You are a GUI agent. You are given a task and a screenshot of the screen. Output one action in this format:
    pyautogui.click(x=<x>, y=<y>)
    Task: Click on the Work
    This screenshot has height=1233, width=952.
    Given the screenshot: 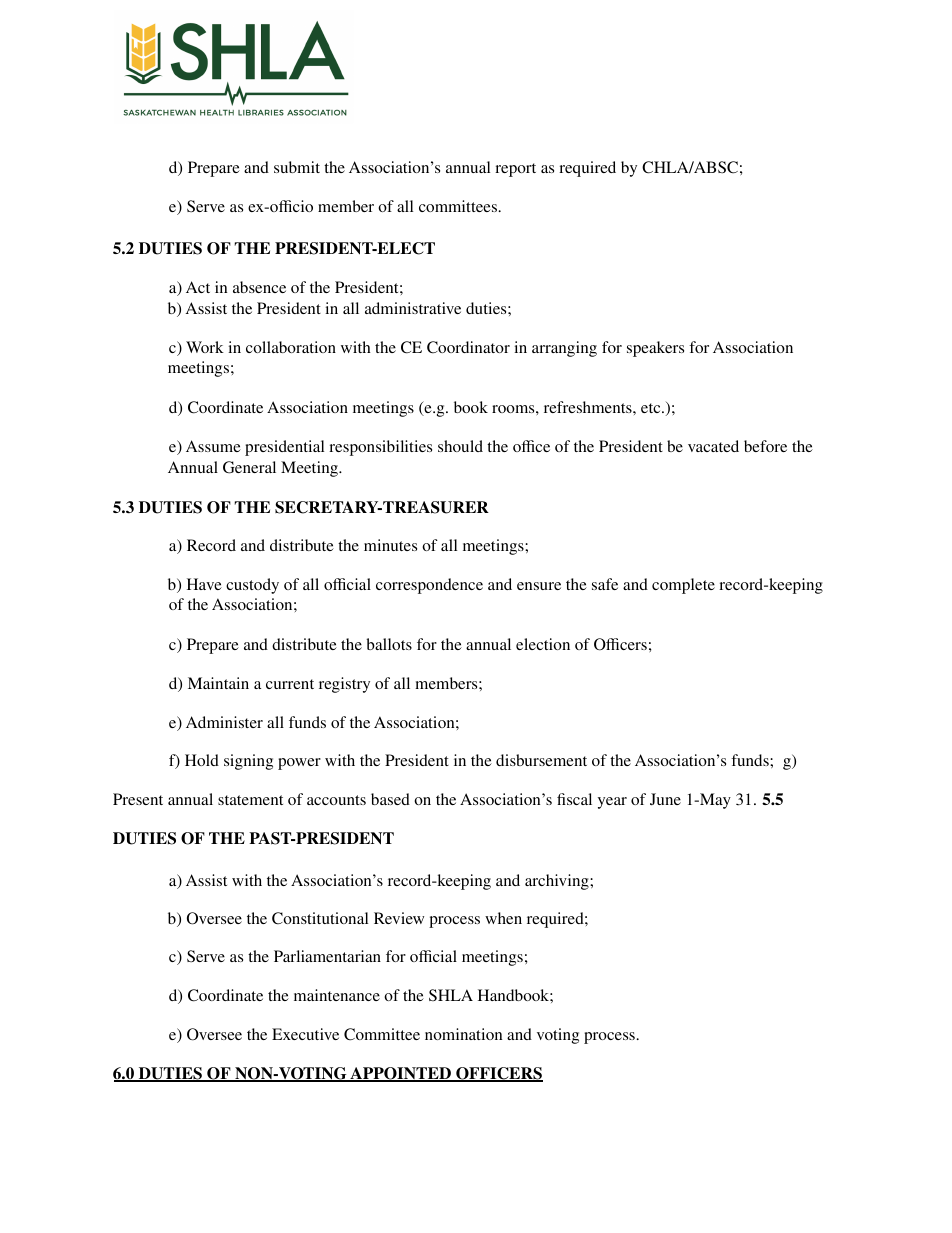 What is the action you would take?
    pyautogui.click(x=205, y=347)
